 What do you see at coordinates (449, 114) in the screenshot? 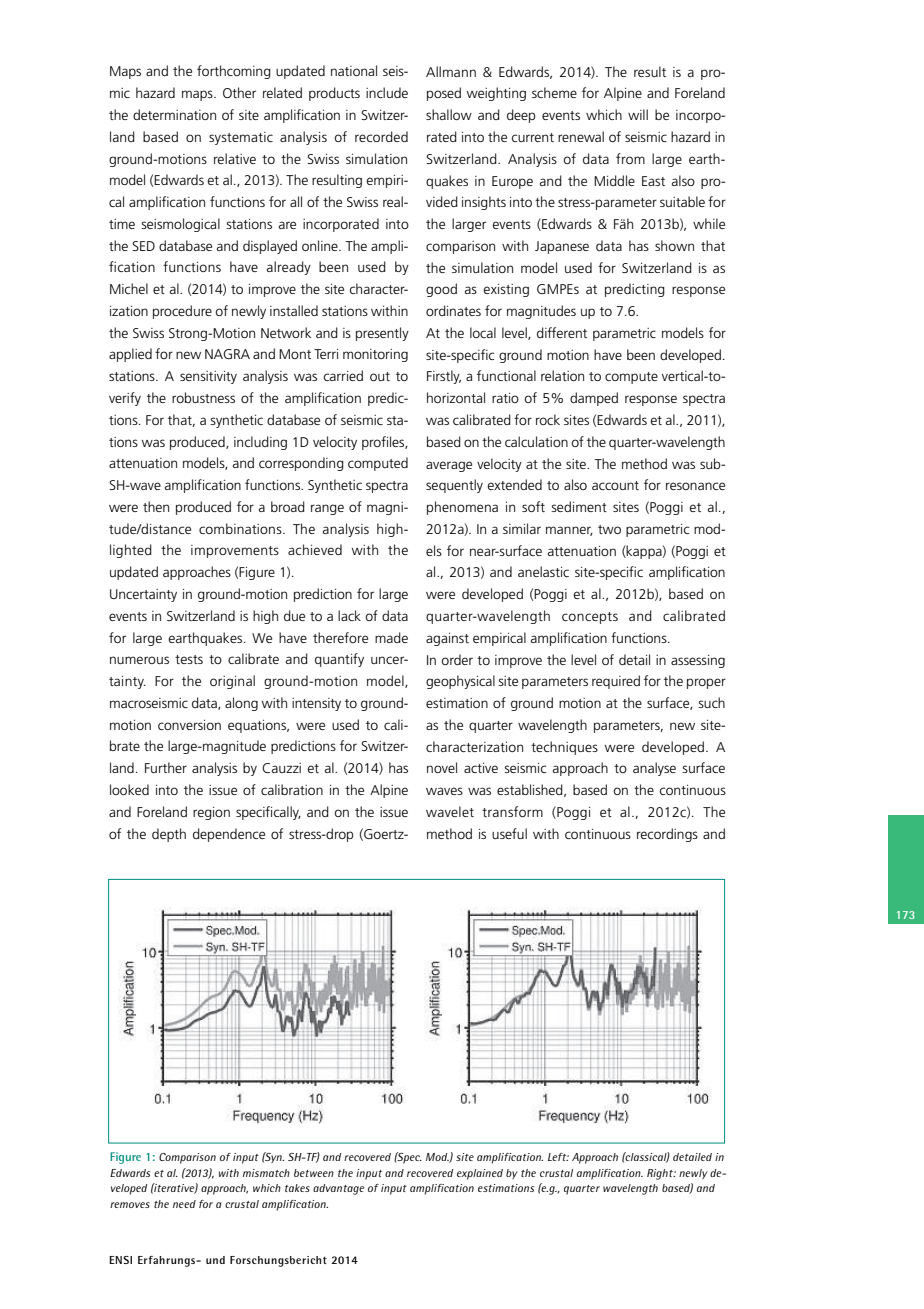
I see `shallow` at bounding box center [449, 114].
